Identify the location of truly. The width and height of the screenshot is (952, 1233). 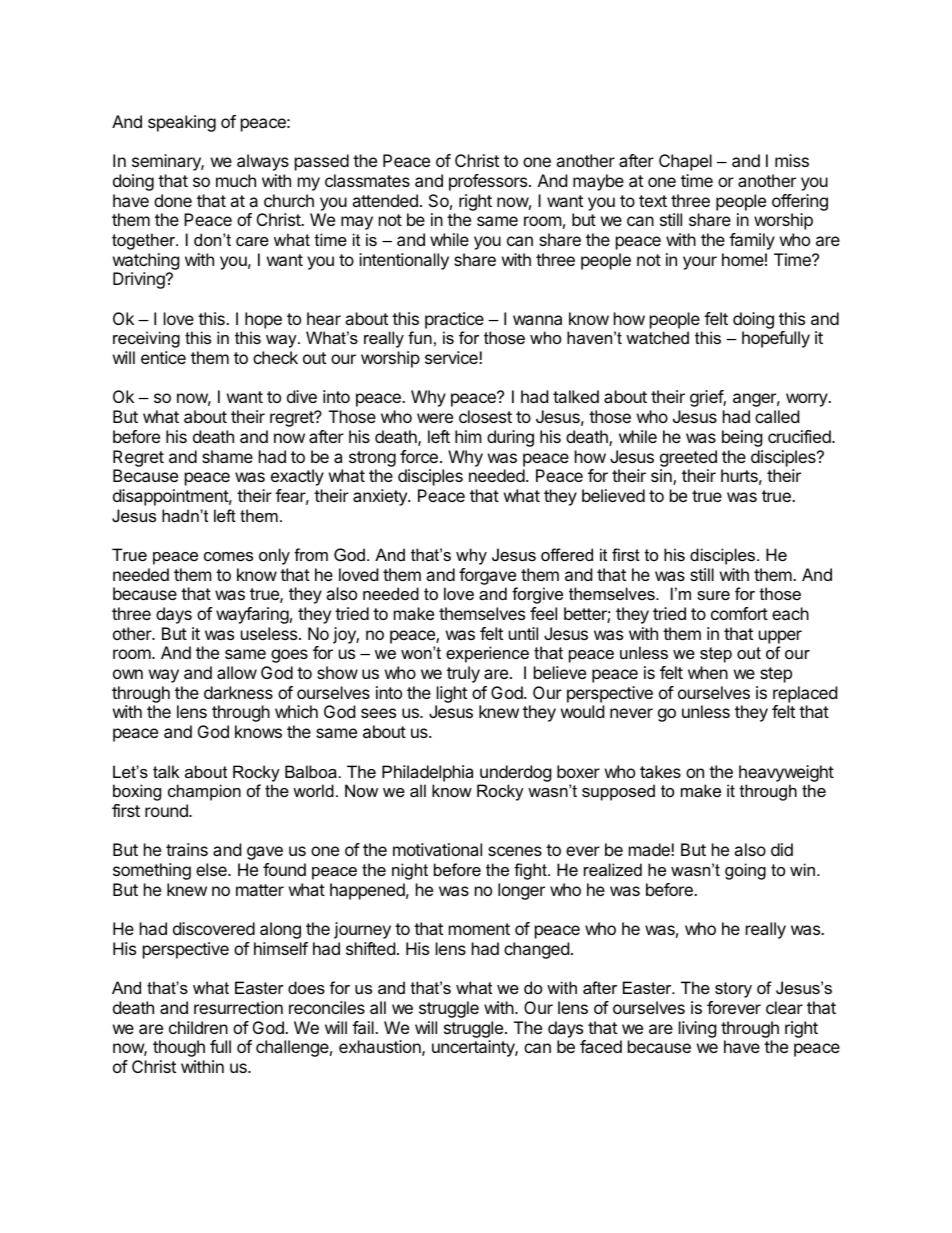
(463, 674).
